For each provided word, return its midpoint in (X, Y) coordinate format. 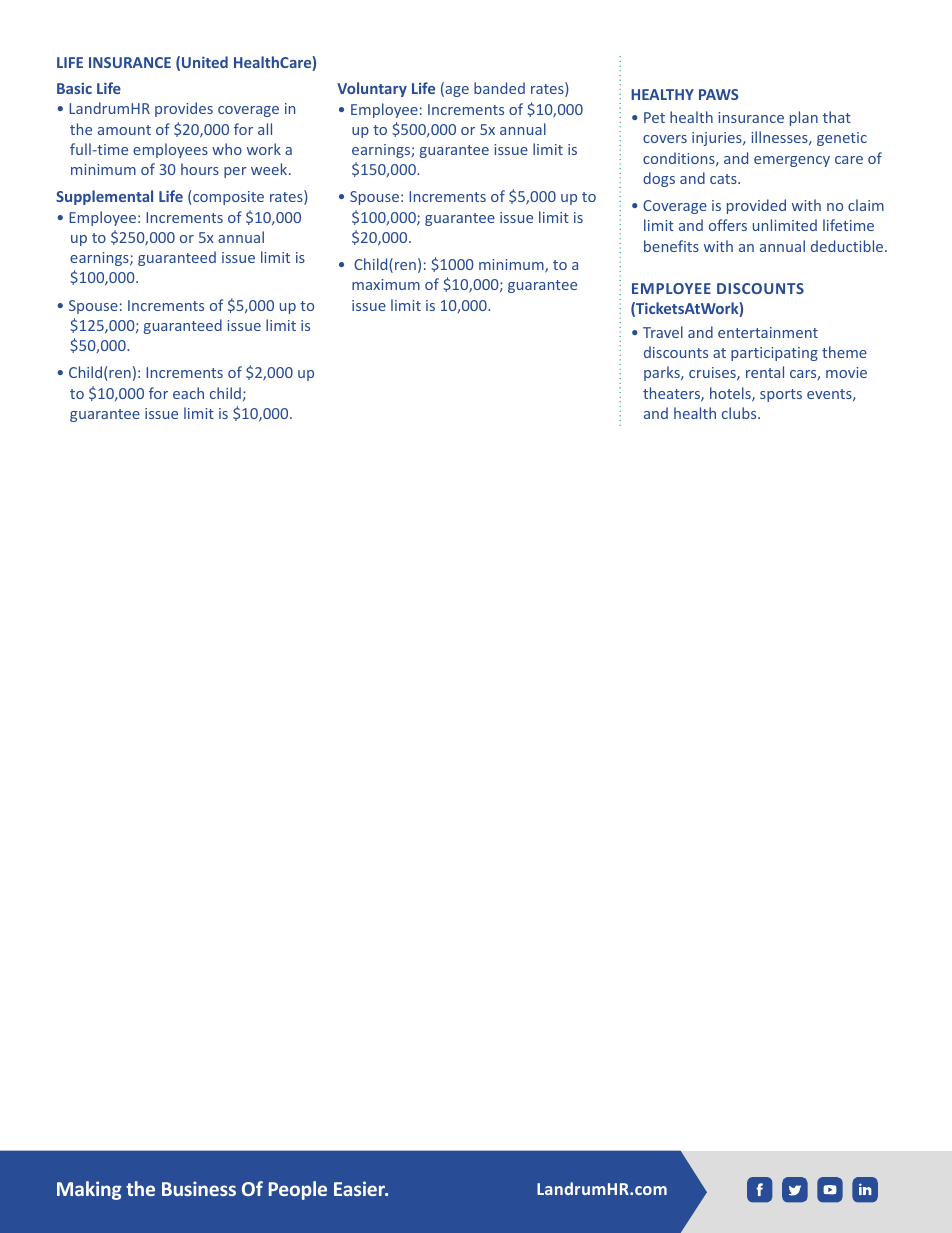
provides (184, 109)
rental (765, 372)
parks (663, 373)
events (830, 395)
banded (499, 88)
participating (774, 354)
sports (781, 395)
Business (199, 1188)
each (188, 393)
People (298, 1190)
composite (228, 198)
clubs (740, 413)
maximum (386, 284)
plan (804, 118)
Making (89, 1190)
